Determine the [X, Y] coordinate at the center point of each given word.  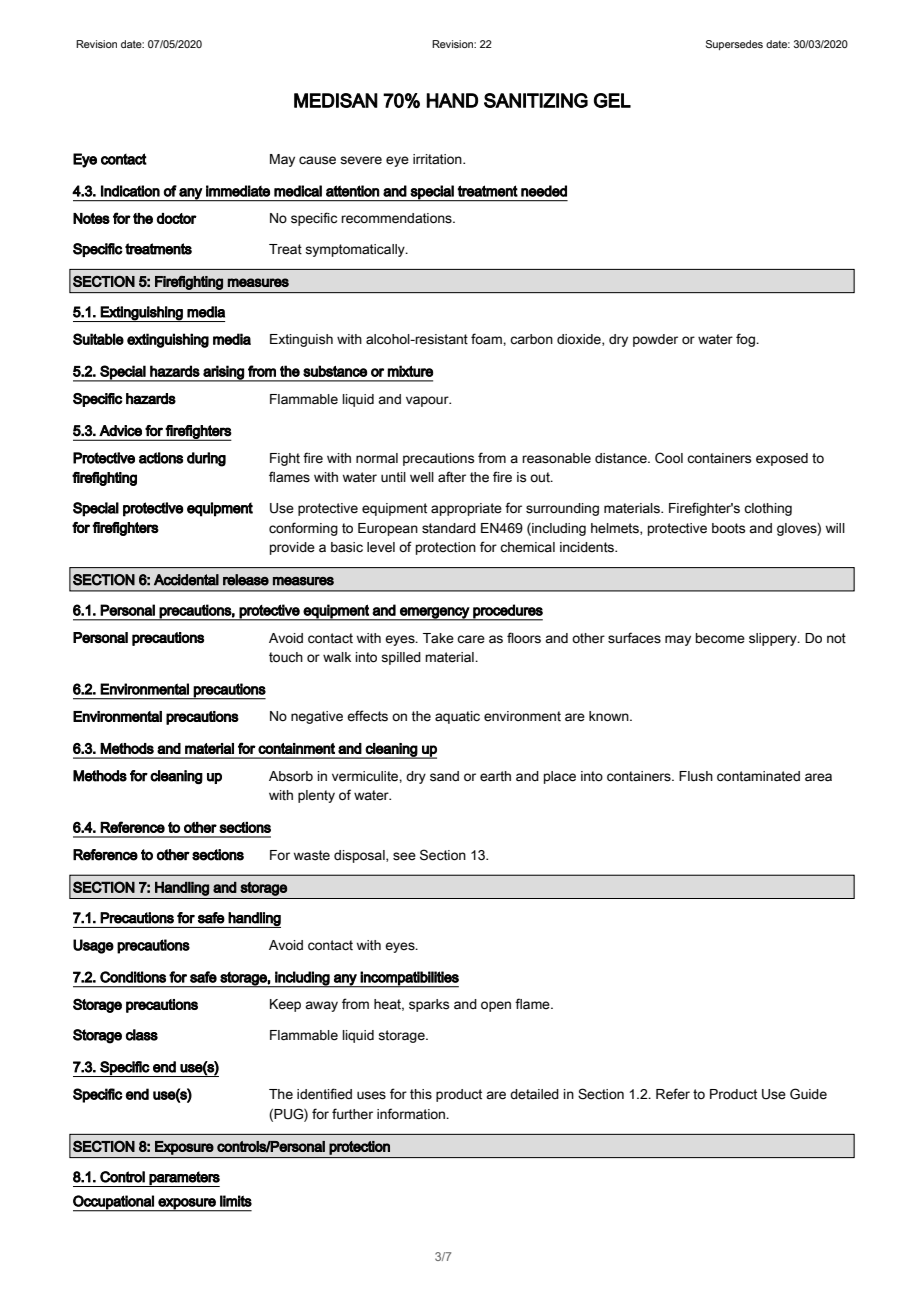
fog [746, 340]
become [720, 638]
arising [223, 373]
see [404, 856]
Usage [93, 946]
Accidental [186, 580]
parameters [184, 1179]
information [412, 1114]
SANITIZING [536, 100]
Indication [130, 191]
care [471, 639]
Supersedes [734, 45]
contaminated [758, 776]
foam [487, 338]
